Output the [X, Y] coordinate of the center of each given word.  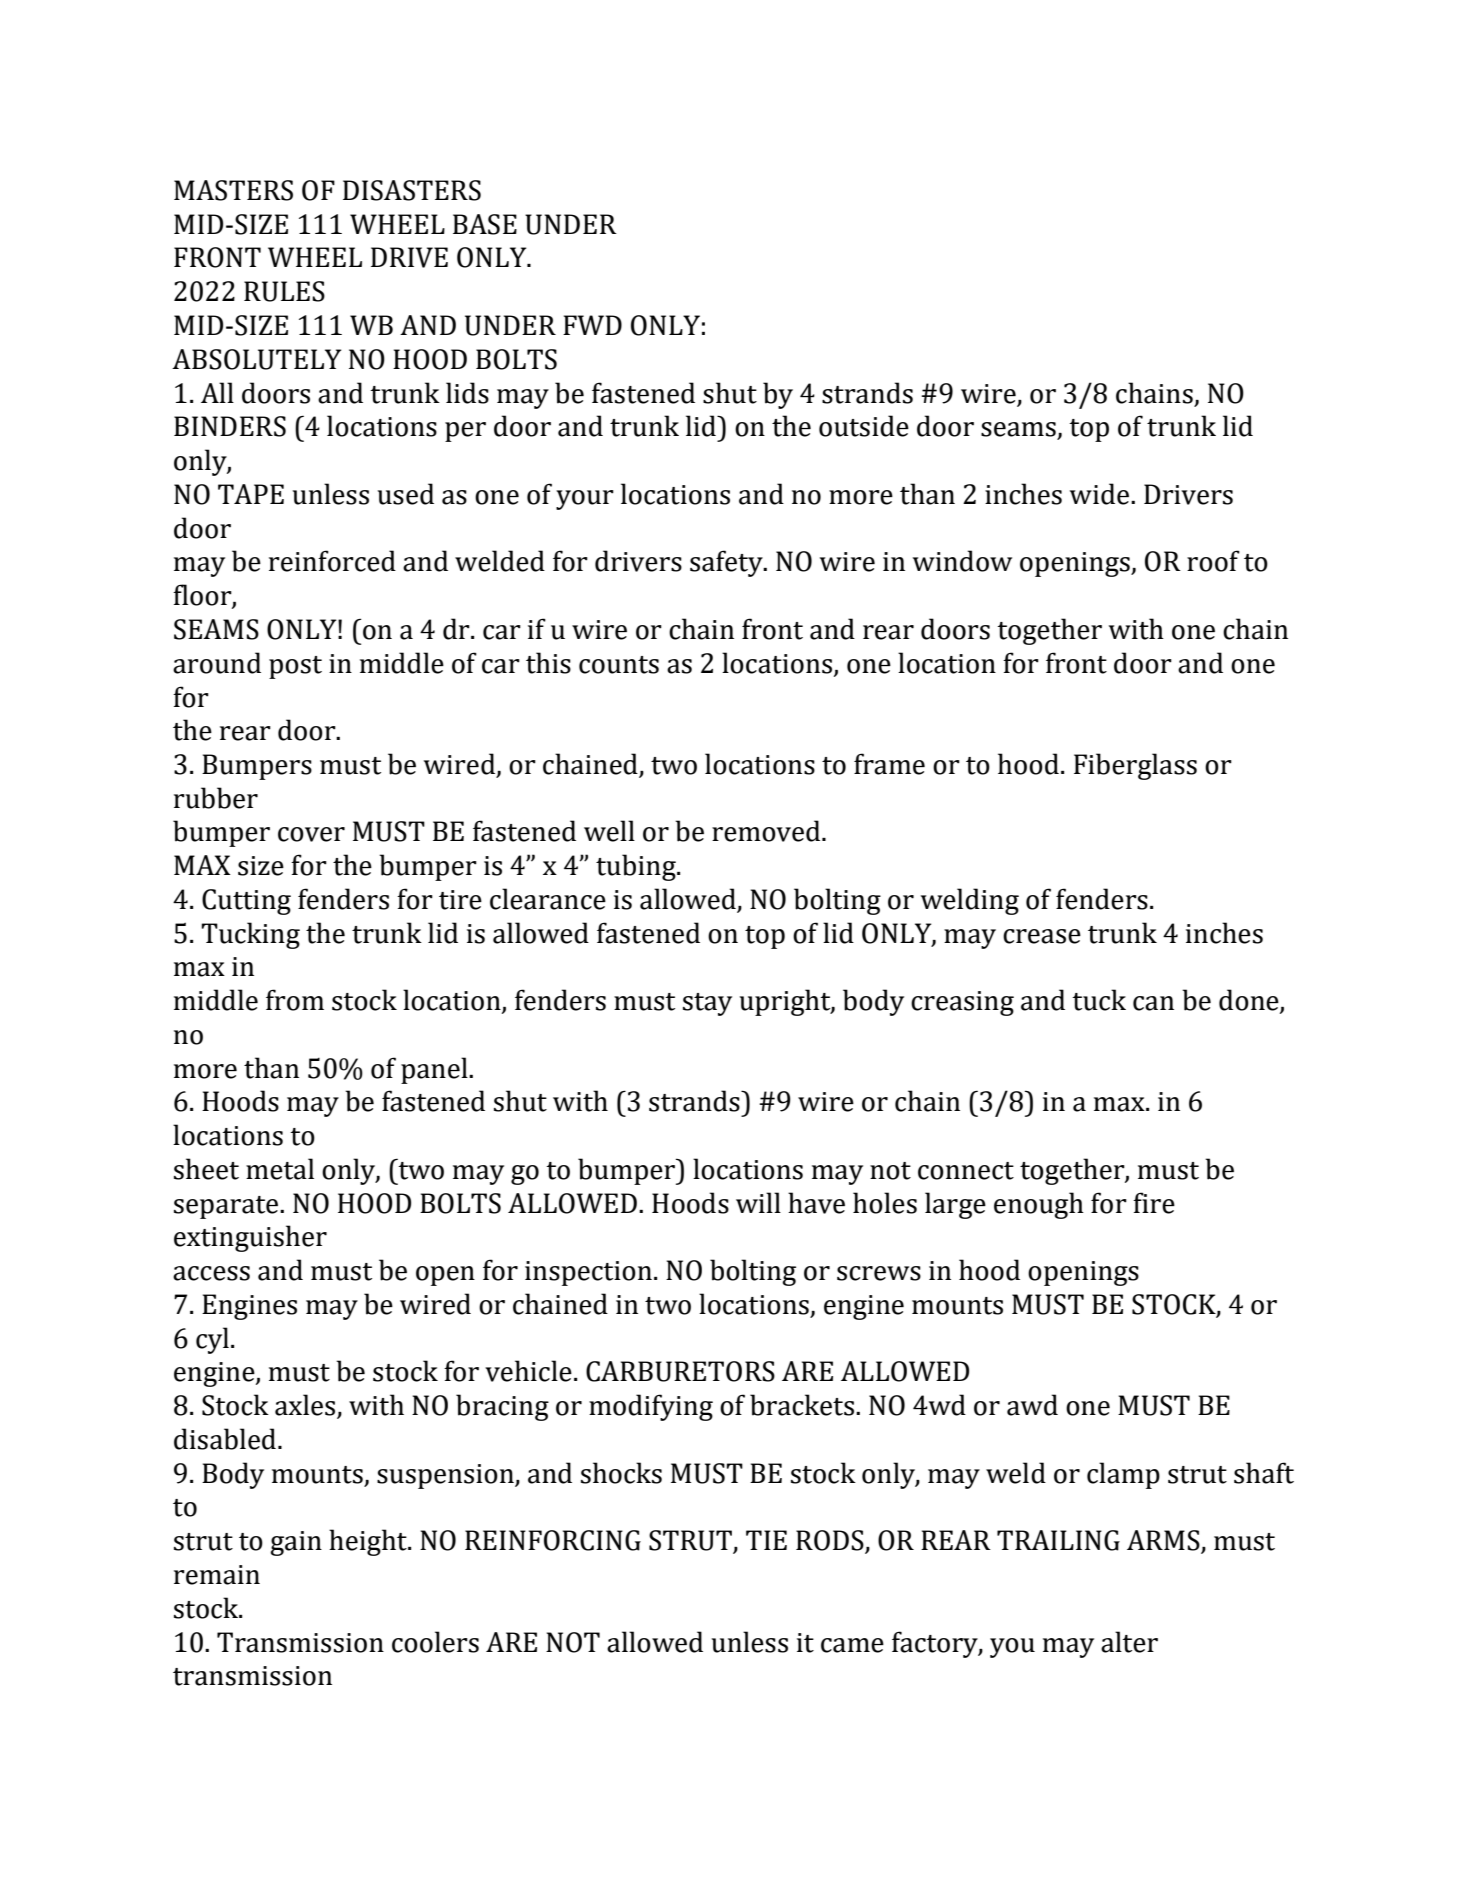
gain [296, 1543]
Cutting [246, 902]
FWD [592, 325]
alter [1129, 1642]
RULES [284, 291]
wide [1101, 494]
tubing [637, 867]
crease [1042, 936]
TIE [766, 1540]
